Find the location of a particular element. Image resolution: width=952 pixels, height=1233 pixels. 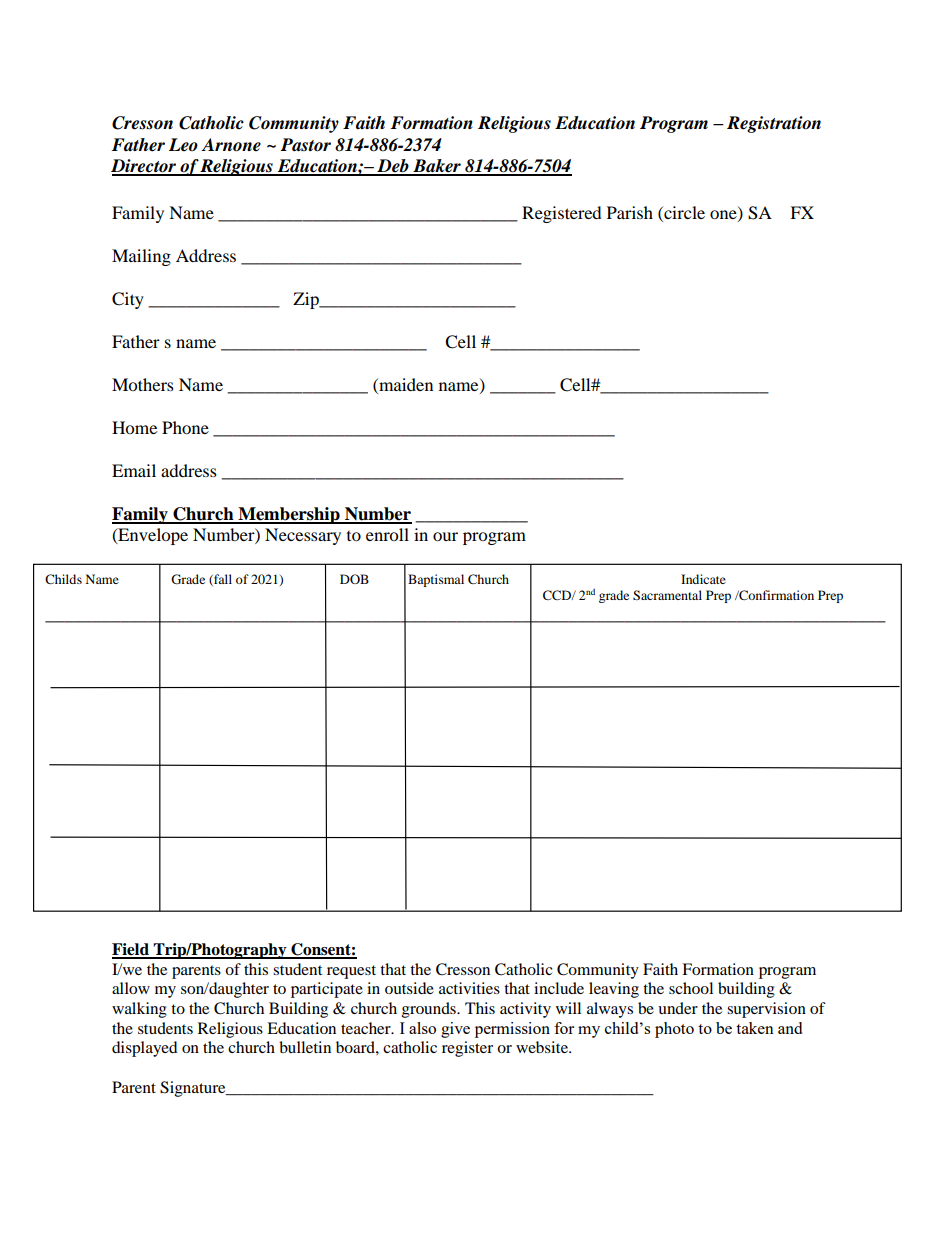

Registration is located at coordinates (774, 124).
